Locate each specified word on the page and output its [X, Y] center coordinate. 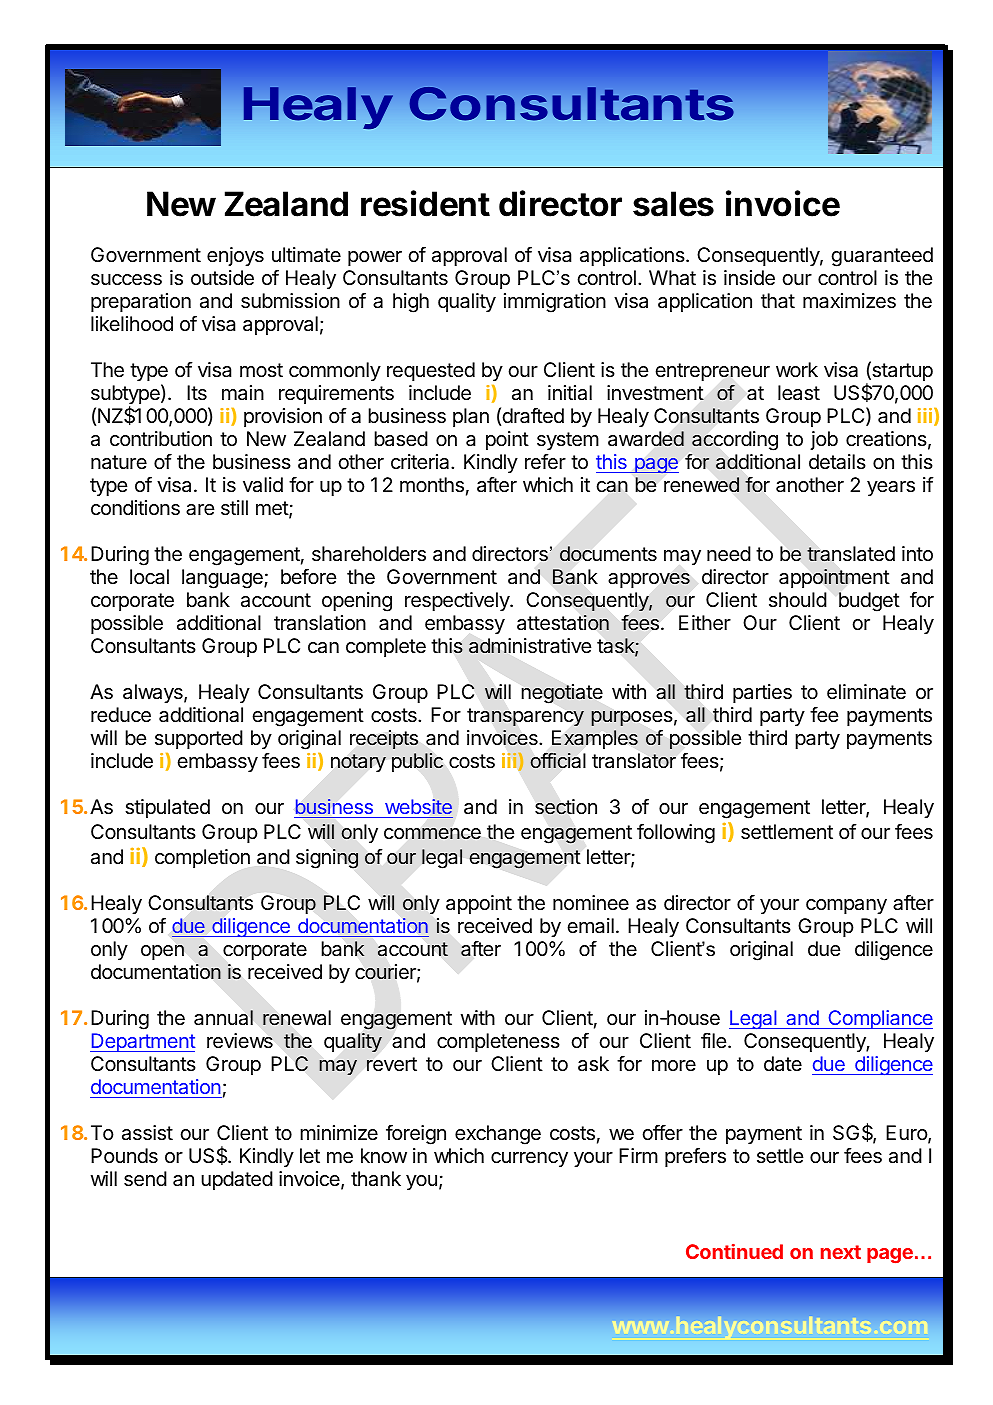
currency [529, 1159]
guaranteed [882, 257]
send [145, 1179]
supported [199, 739]
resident [425, 203]
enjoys [235, 256]
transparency [525, 717]
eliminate [866, 692]
